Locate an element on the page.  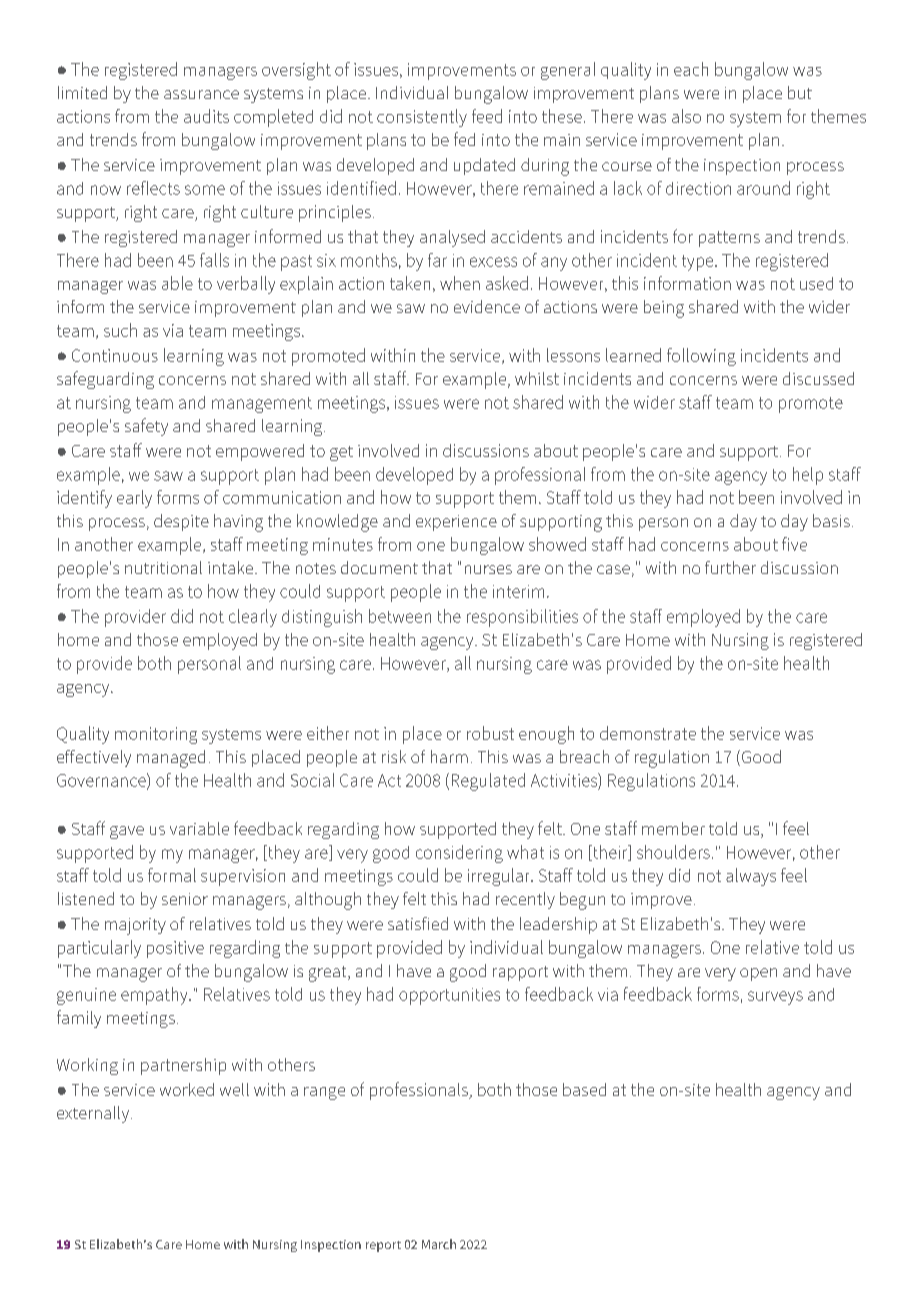
March is located at coordinates (439, 1244).
